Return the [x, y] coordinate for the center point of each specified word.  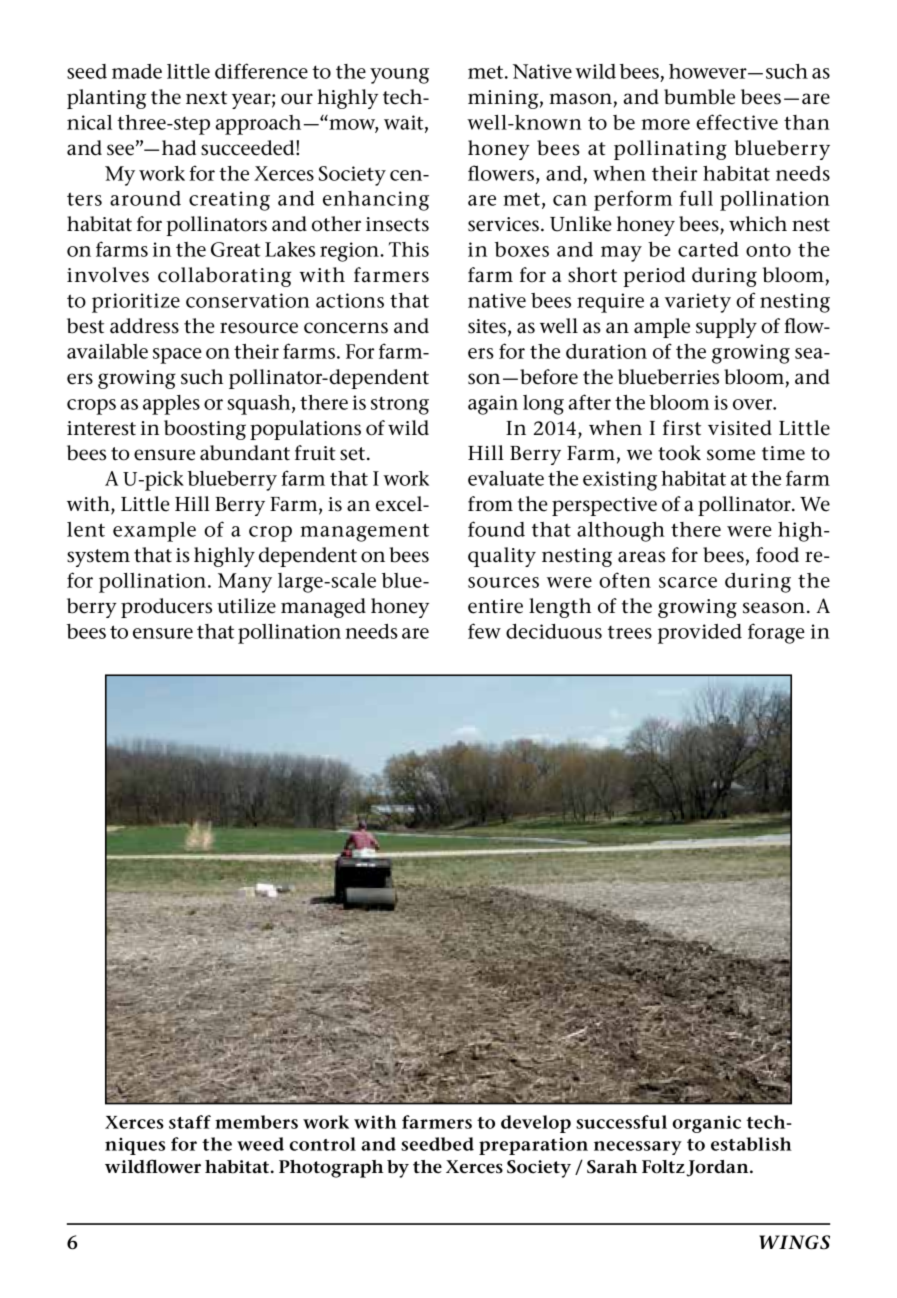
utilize [246, 606]
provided [700, 634]
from [490, 504]
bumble [699, 97]
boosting [205, 430]
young [399, 76]
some [731, 455]
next [206, 98]
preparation [533, 1146]
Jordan [719, 1168]
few [484, 631]
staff [190, 1122]
